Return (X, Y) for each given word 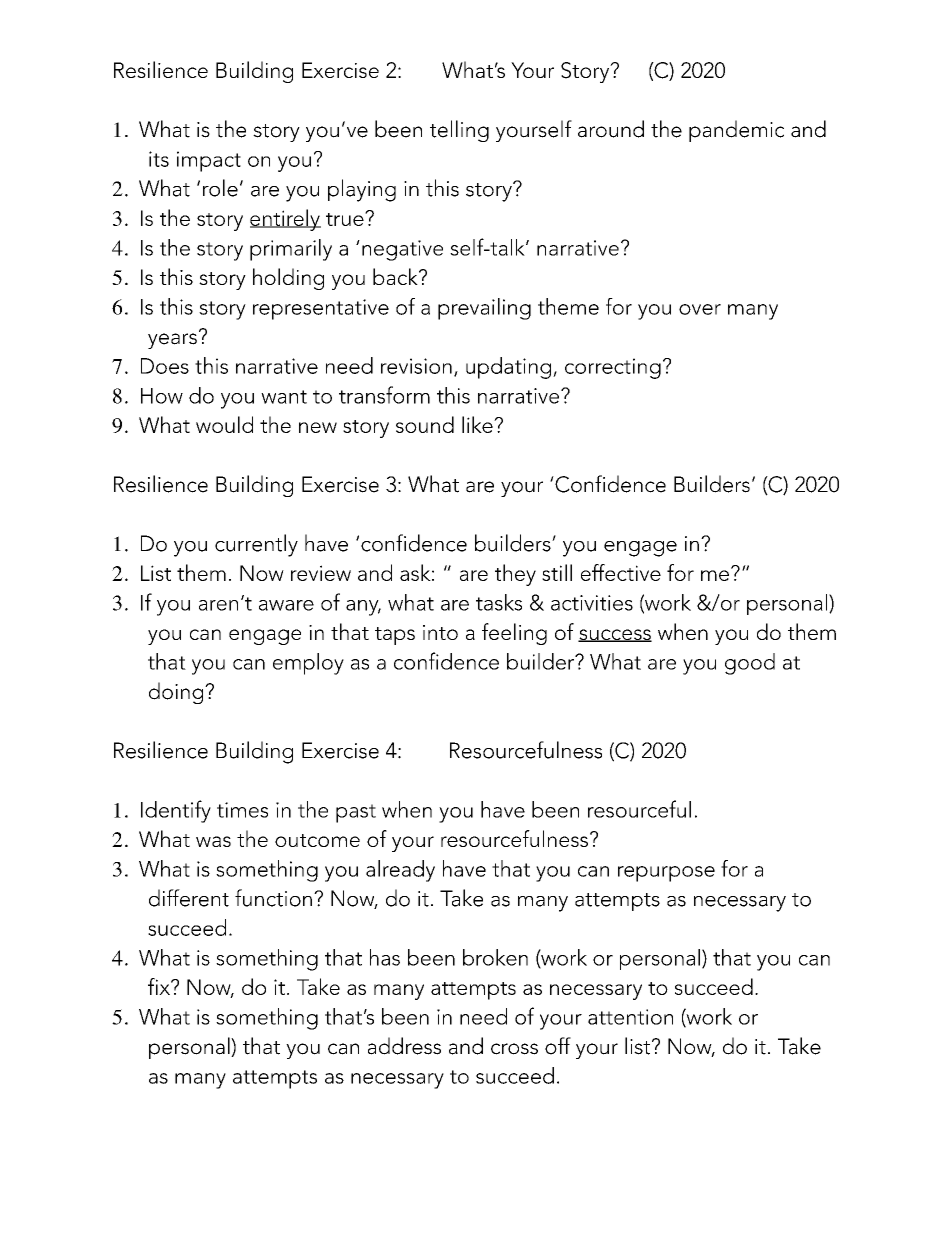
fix (160, 986)
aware (286, 605)
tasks (499, 602)
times (242, 810)
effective (621, 572)
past (356, 813)
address (404, 1046)
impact (209, 161)
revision (416, 366)
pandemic (736, 131)
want (284, 397)
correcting (613, 368)
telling (459, 131)
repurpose (666, 874)
